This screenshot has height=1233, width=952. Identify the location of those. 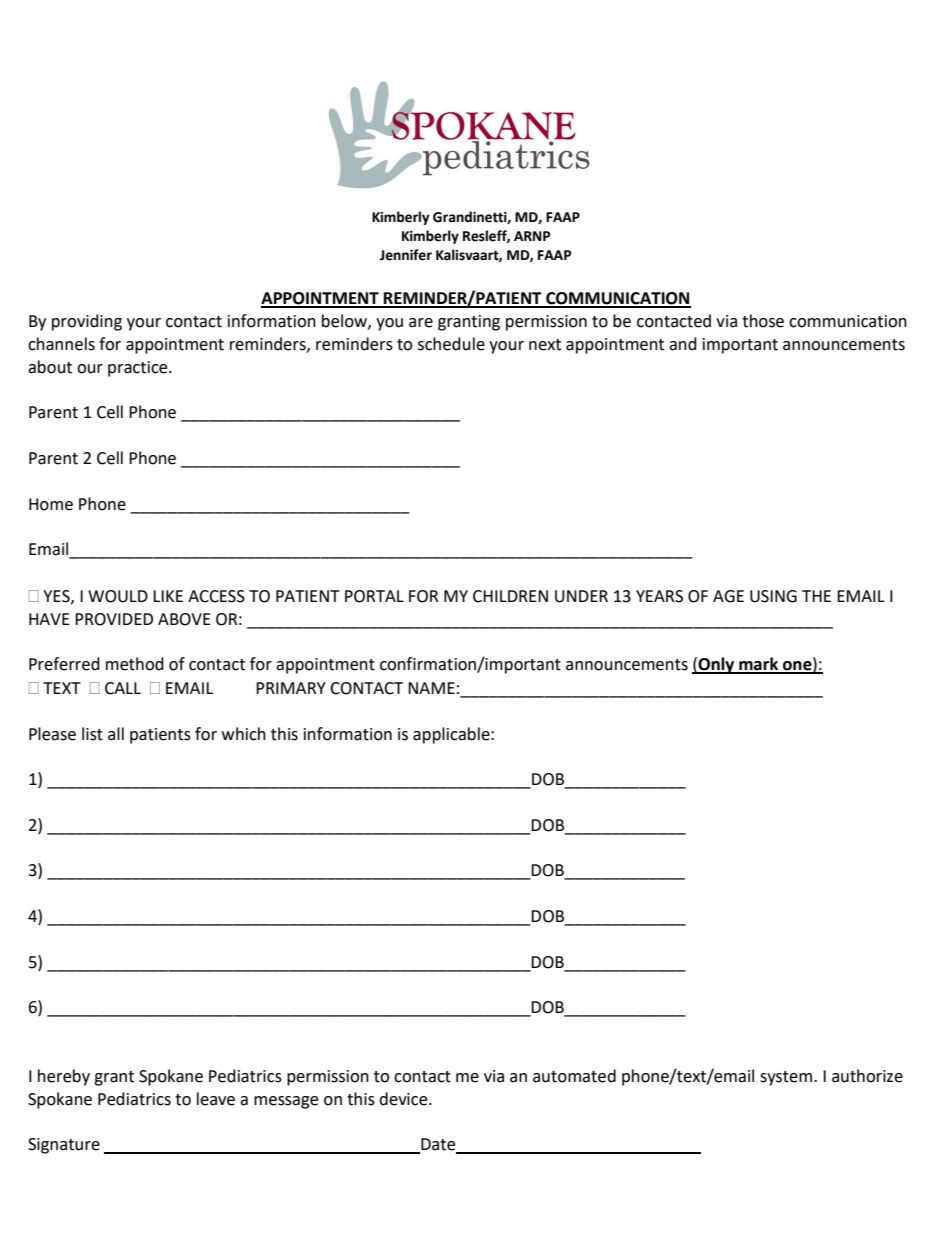
(763, 321).
